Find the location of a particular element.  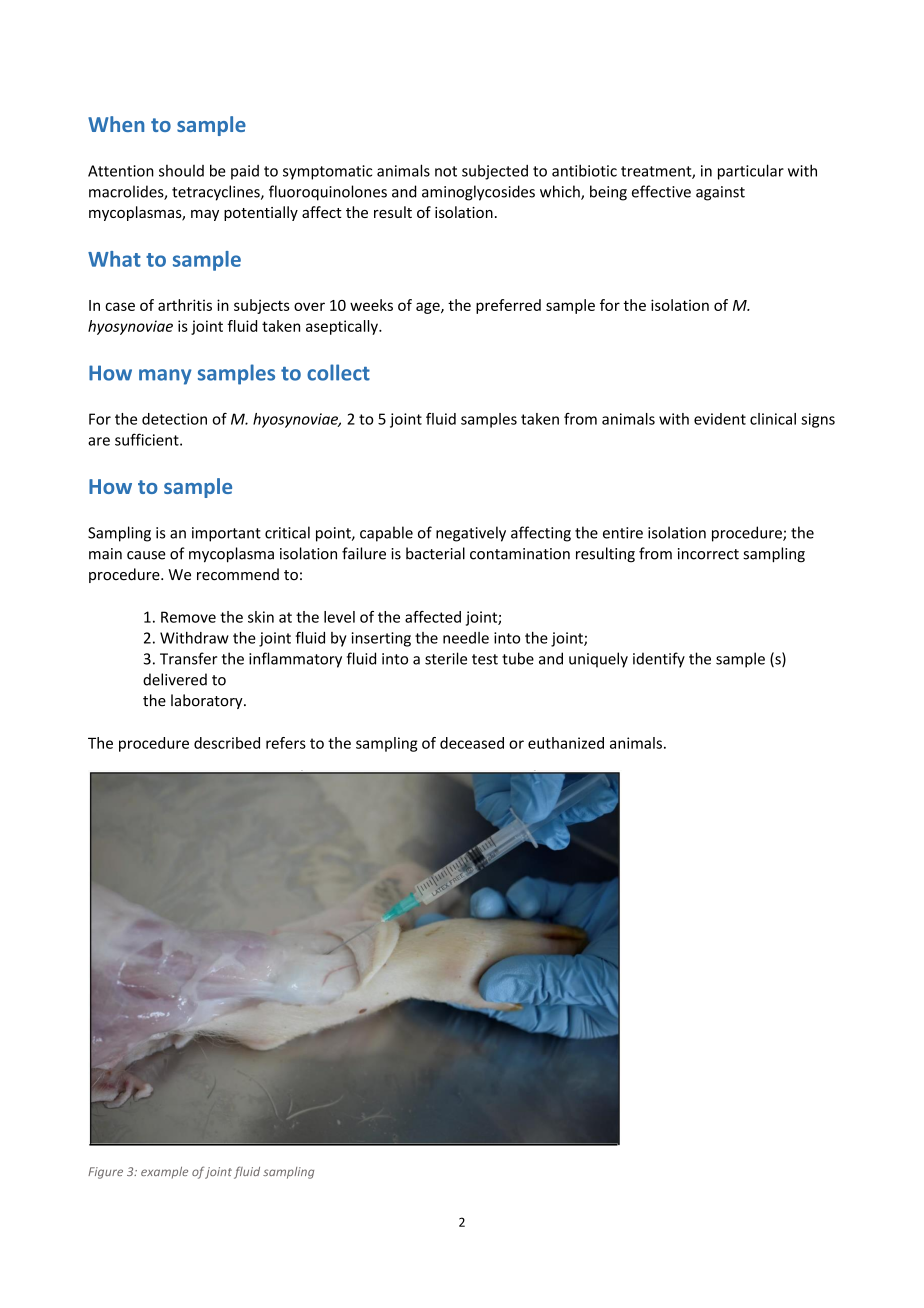

particular is located at coordinates (751, 172).
